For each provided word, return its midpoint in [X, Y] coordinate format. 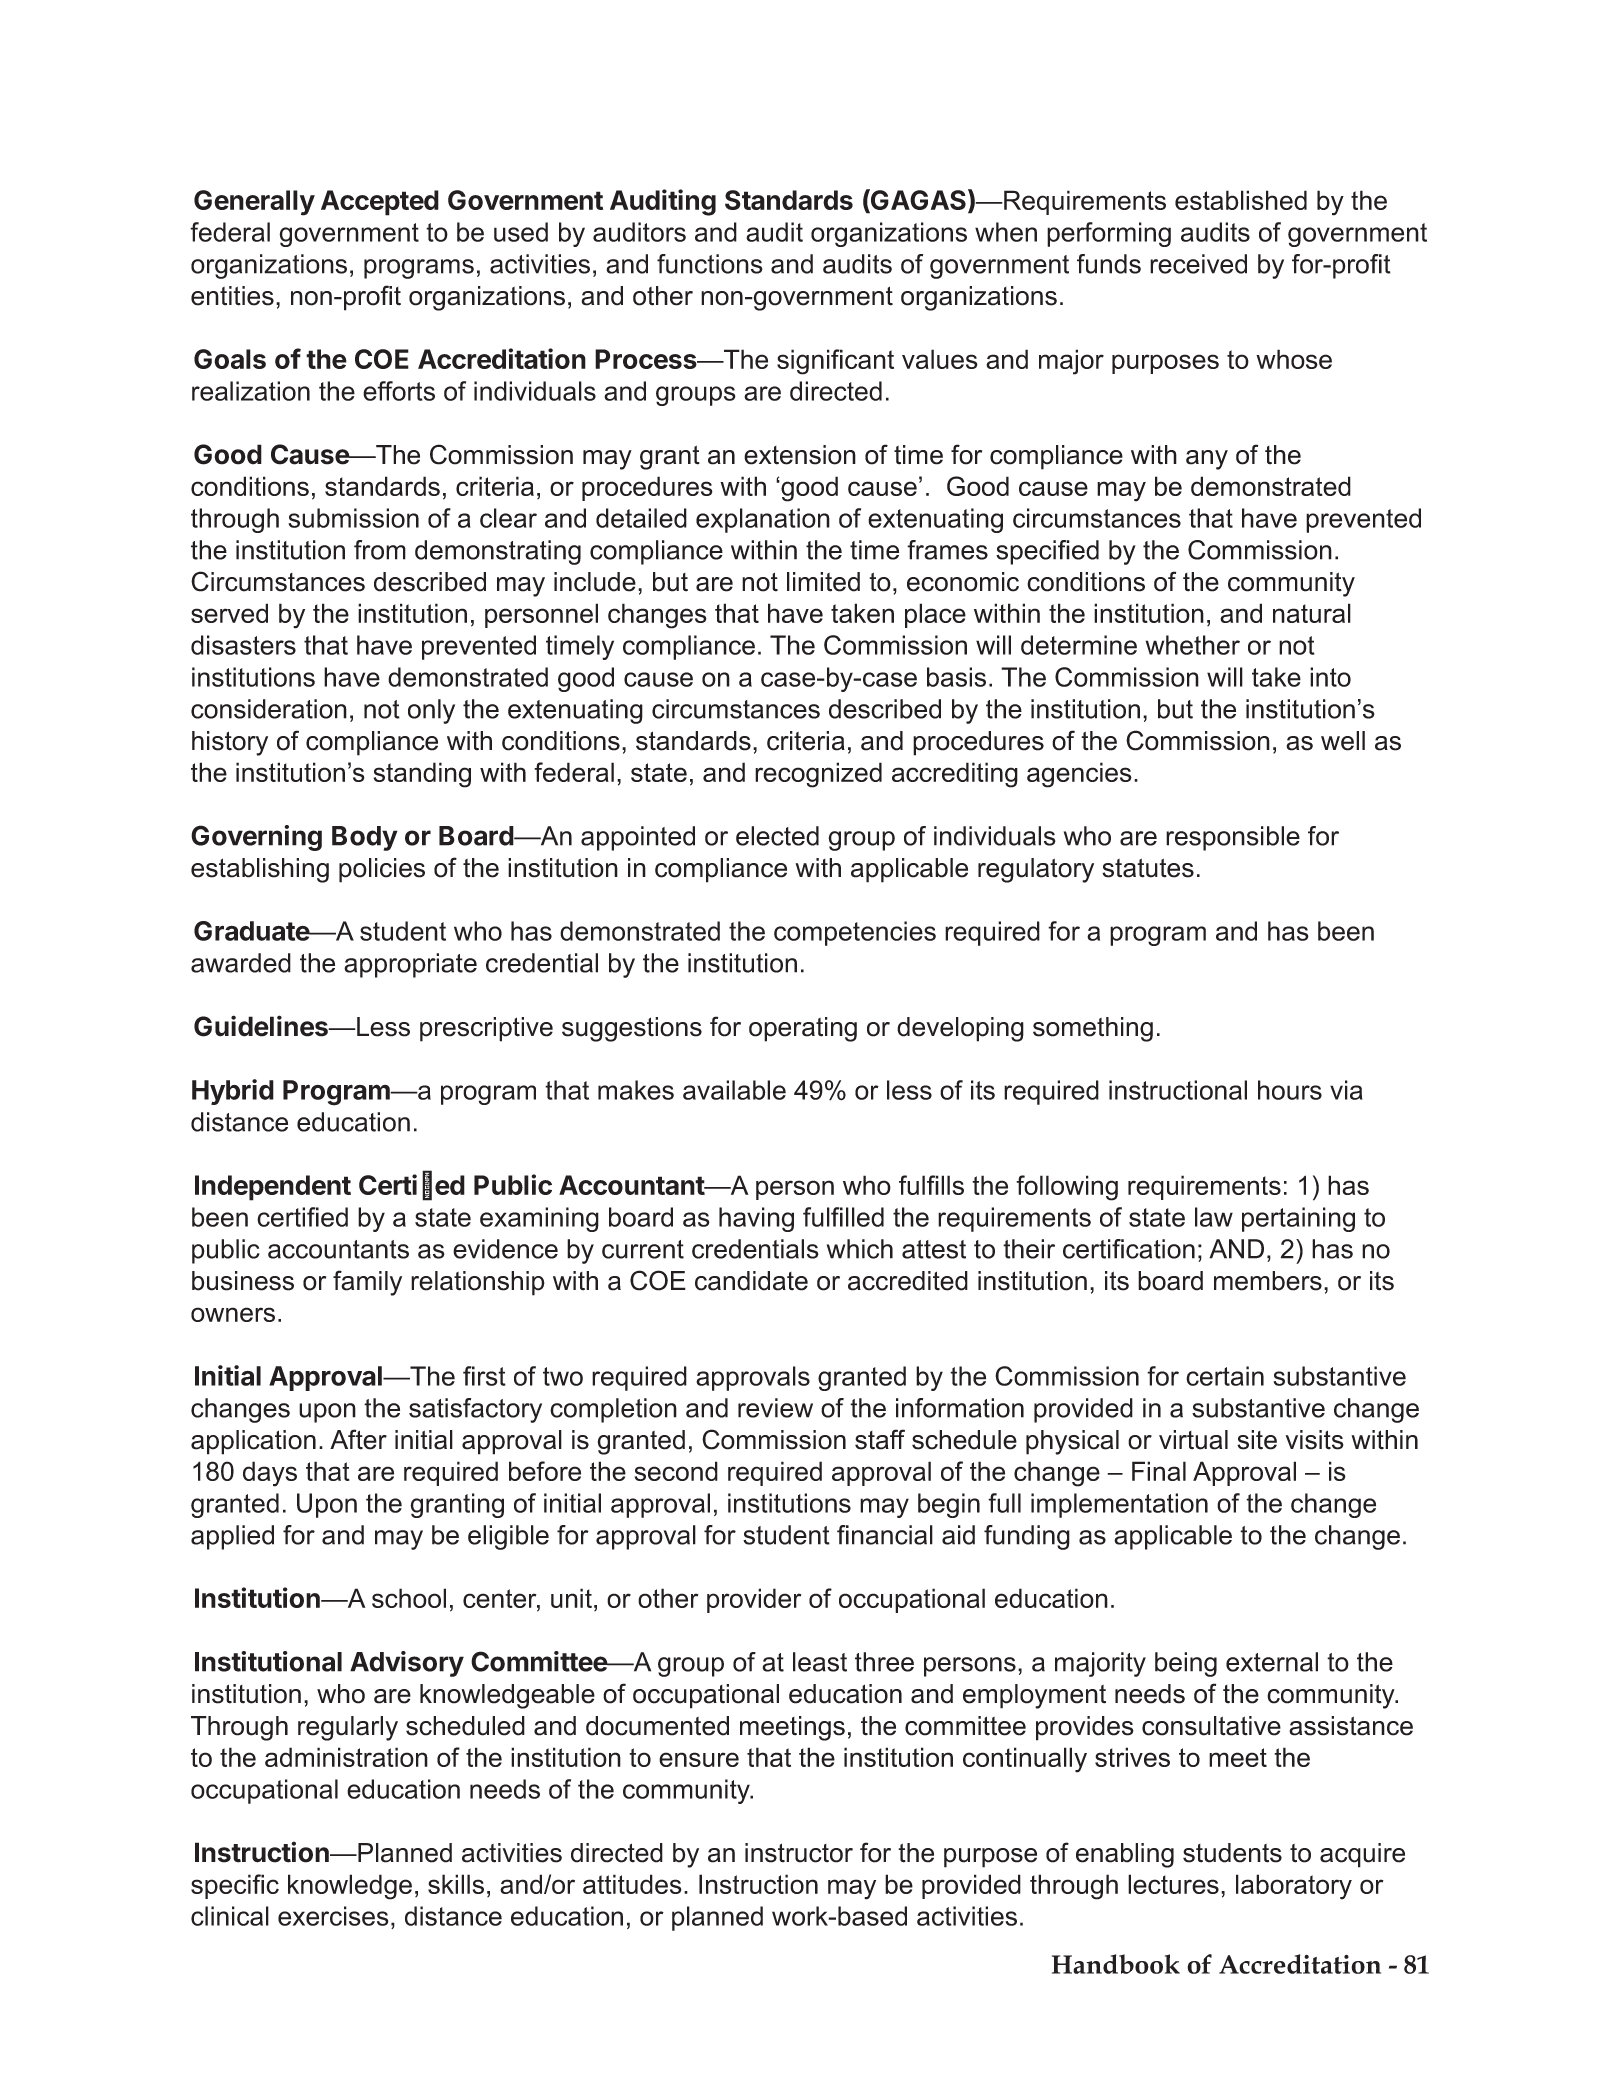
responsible [1233, 838]
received [1198, 264]
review [775, 1408]
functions [710, 264]
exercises [333, 1916]
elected [777, 836]
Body [365, 838]
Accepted [380, 203]
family [367, 1283]
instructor [799, 1853]
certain [1225, 1376]
